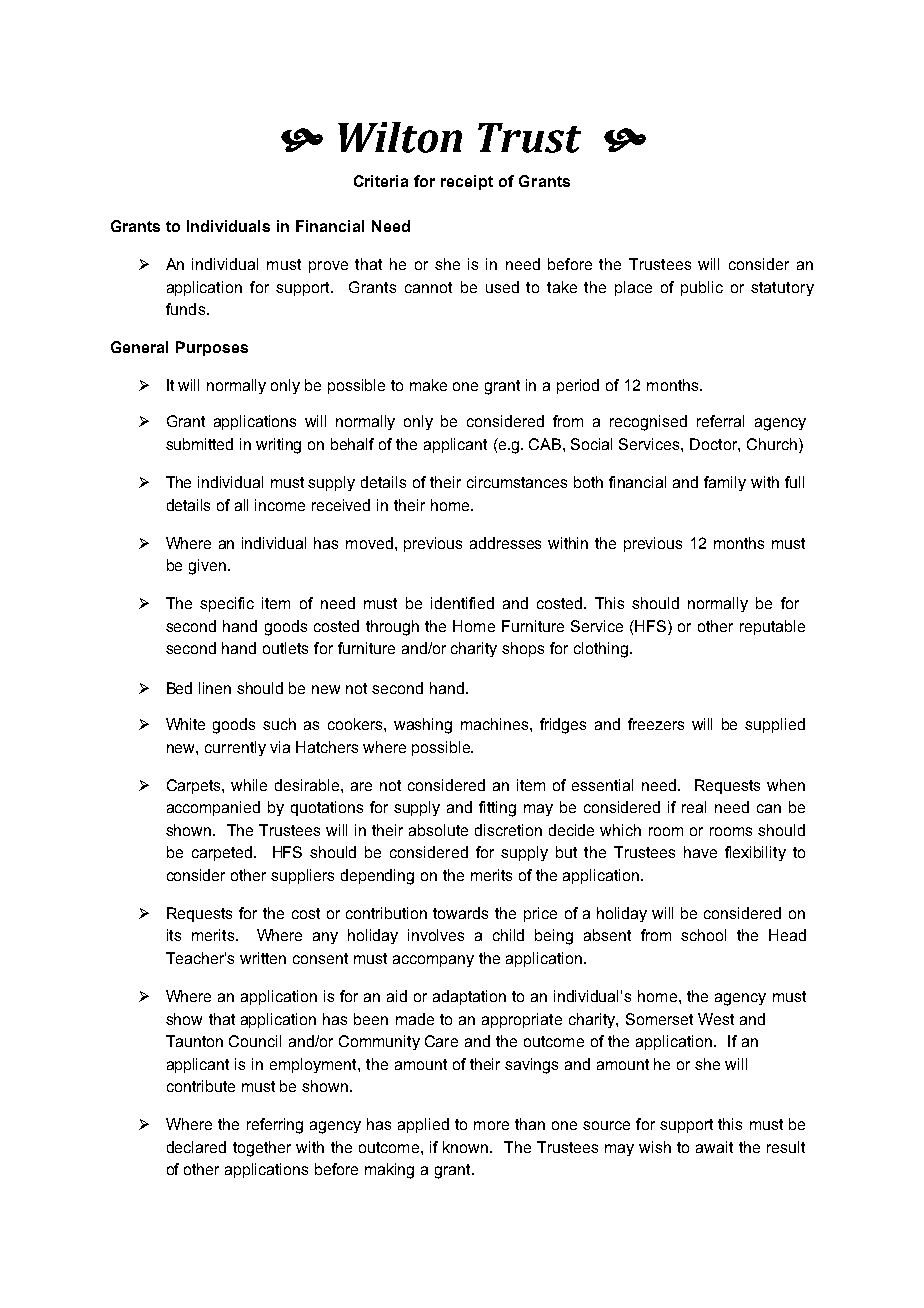  Describe the element at coordinates (467, 182) in the screenshot. I see `receipt` at that location.
